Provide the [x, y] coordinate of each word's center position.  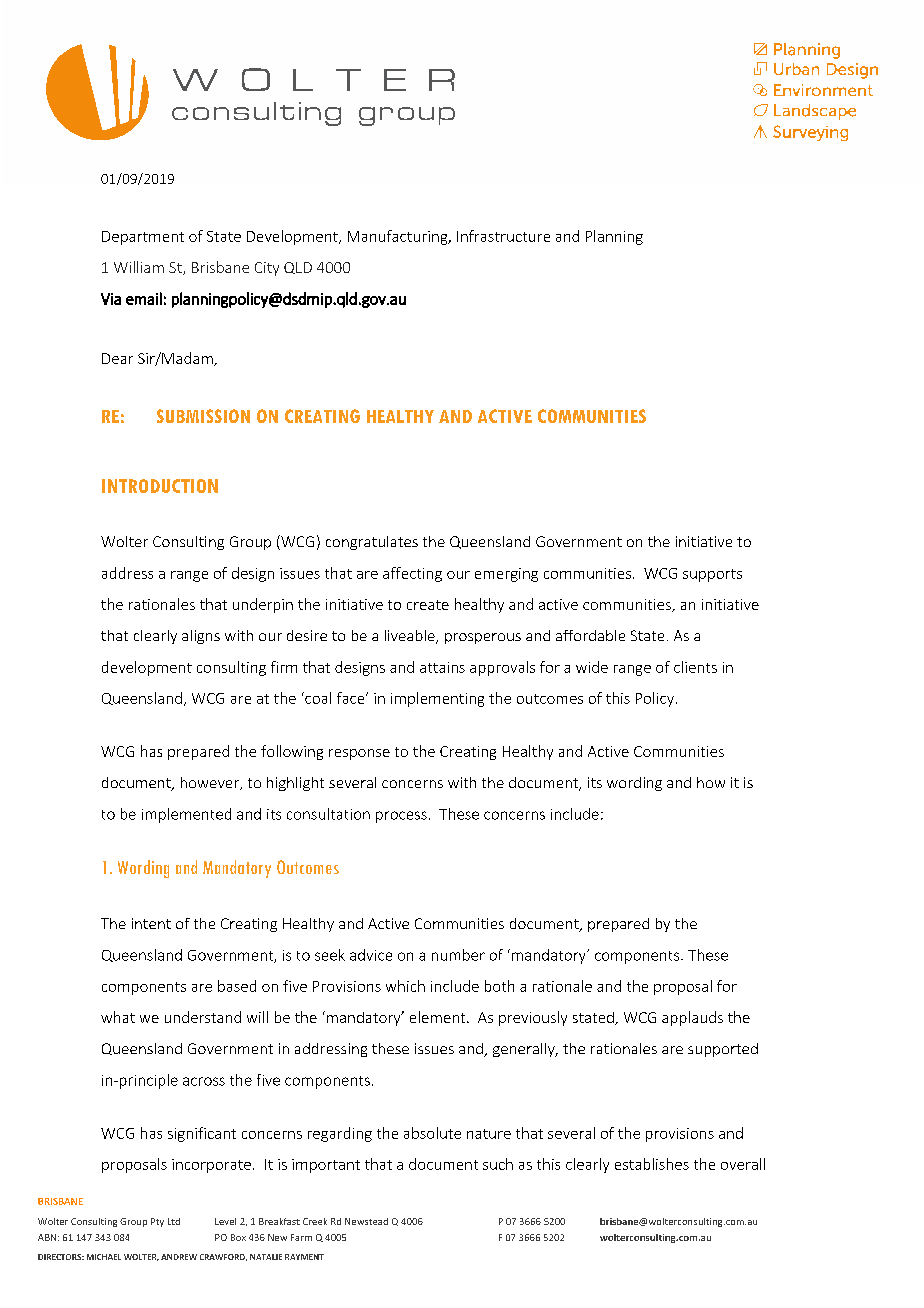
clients [695, 667]
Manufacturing [399, 237]
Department [143, 238]
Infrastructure [503, 236]
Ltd [174, 1221]
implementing [437, 699]
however [211, 783]
